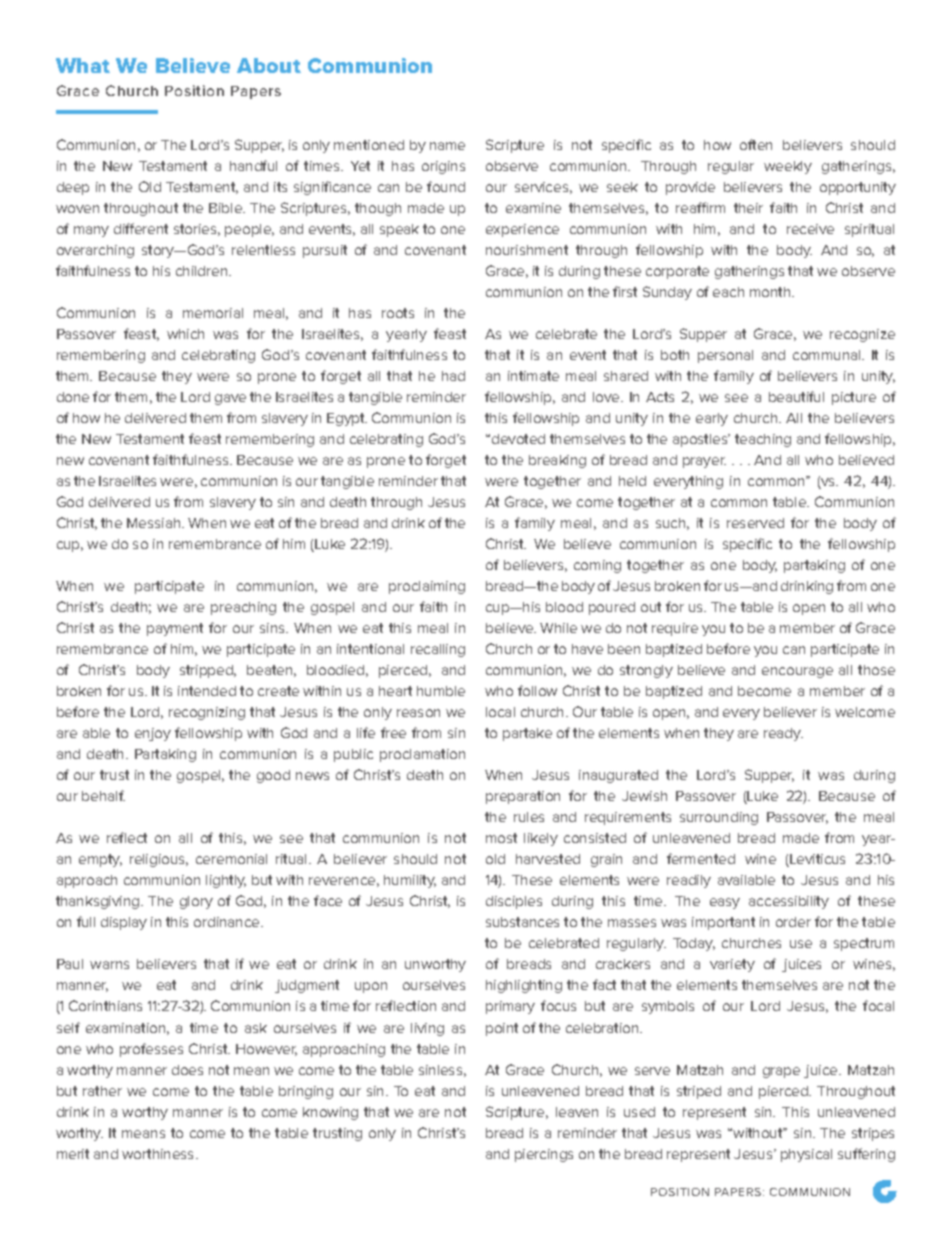 The width and height of the page is (952, 1233). What do you see at coordinates (427, 587) in the page?
I see `proclaiming` at bounding box center [427, 587].
